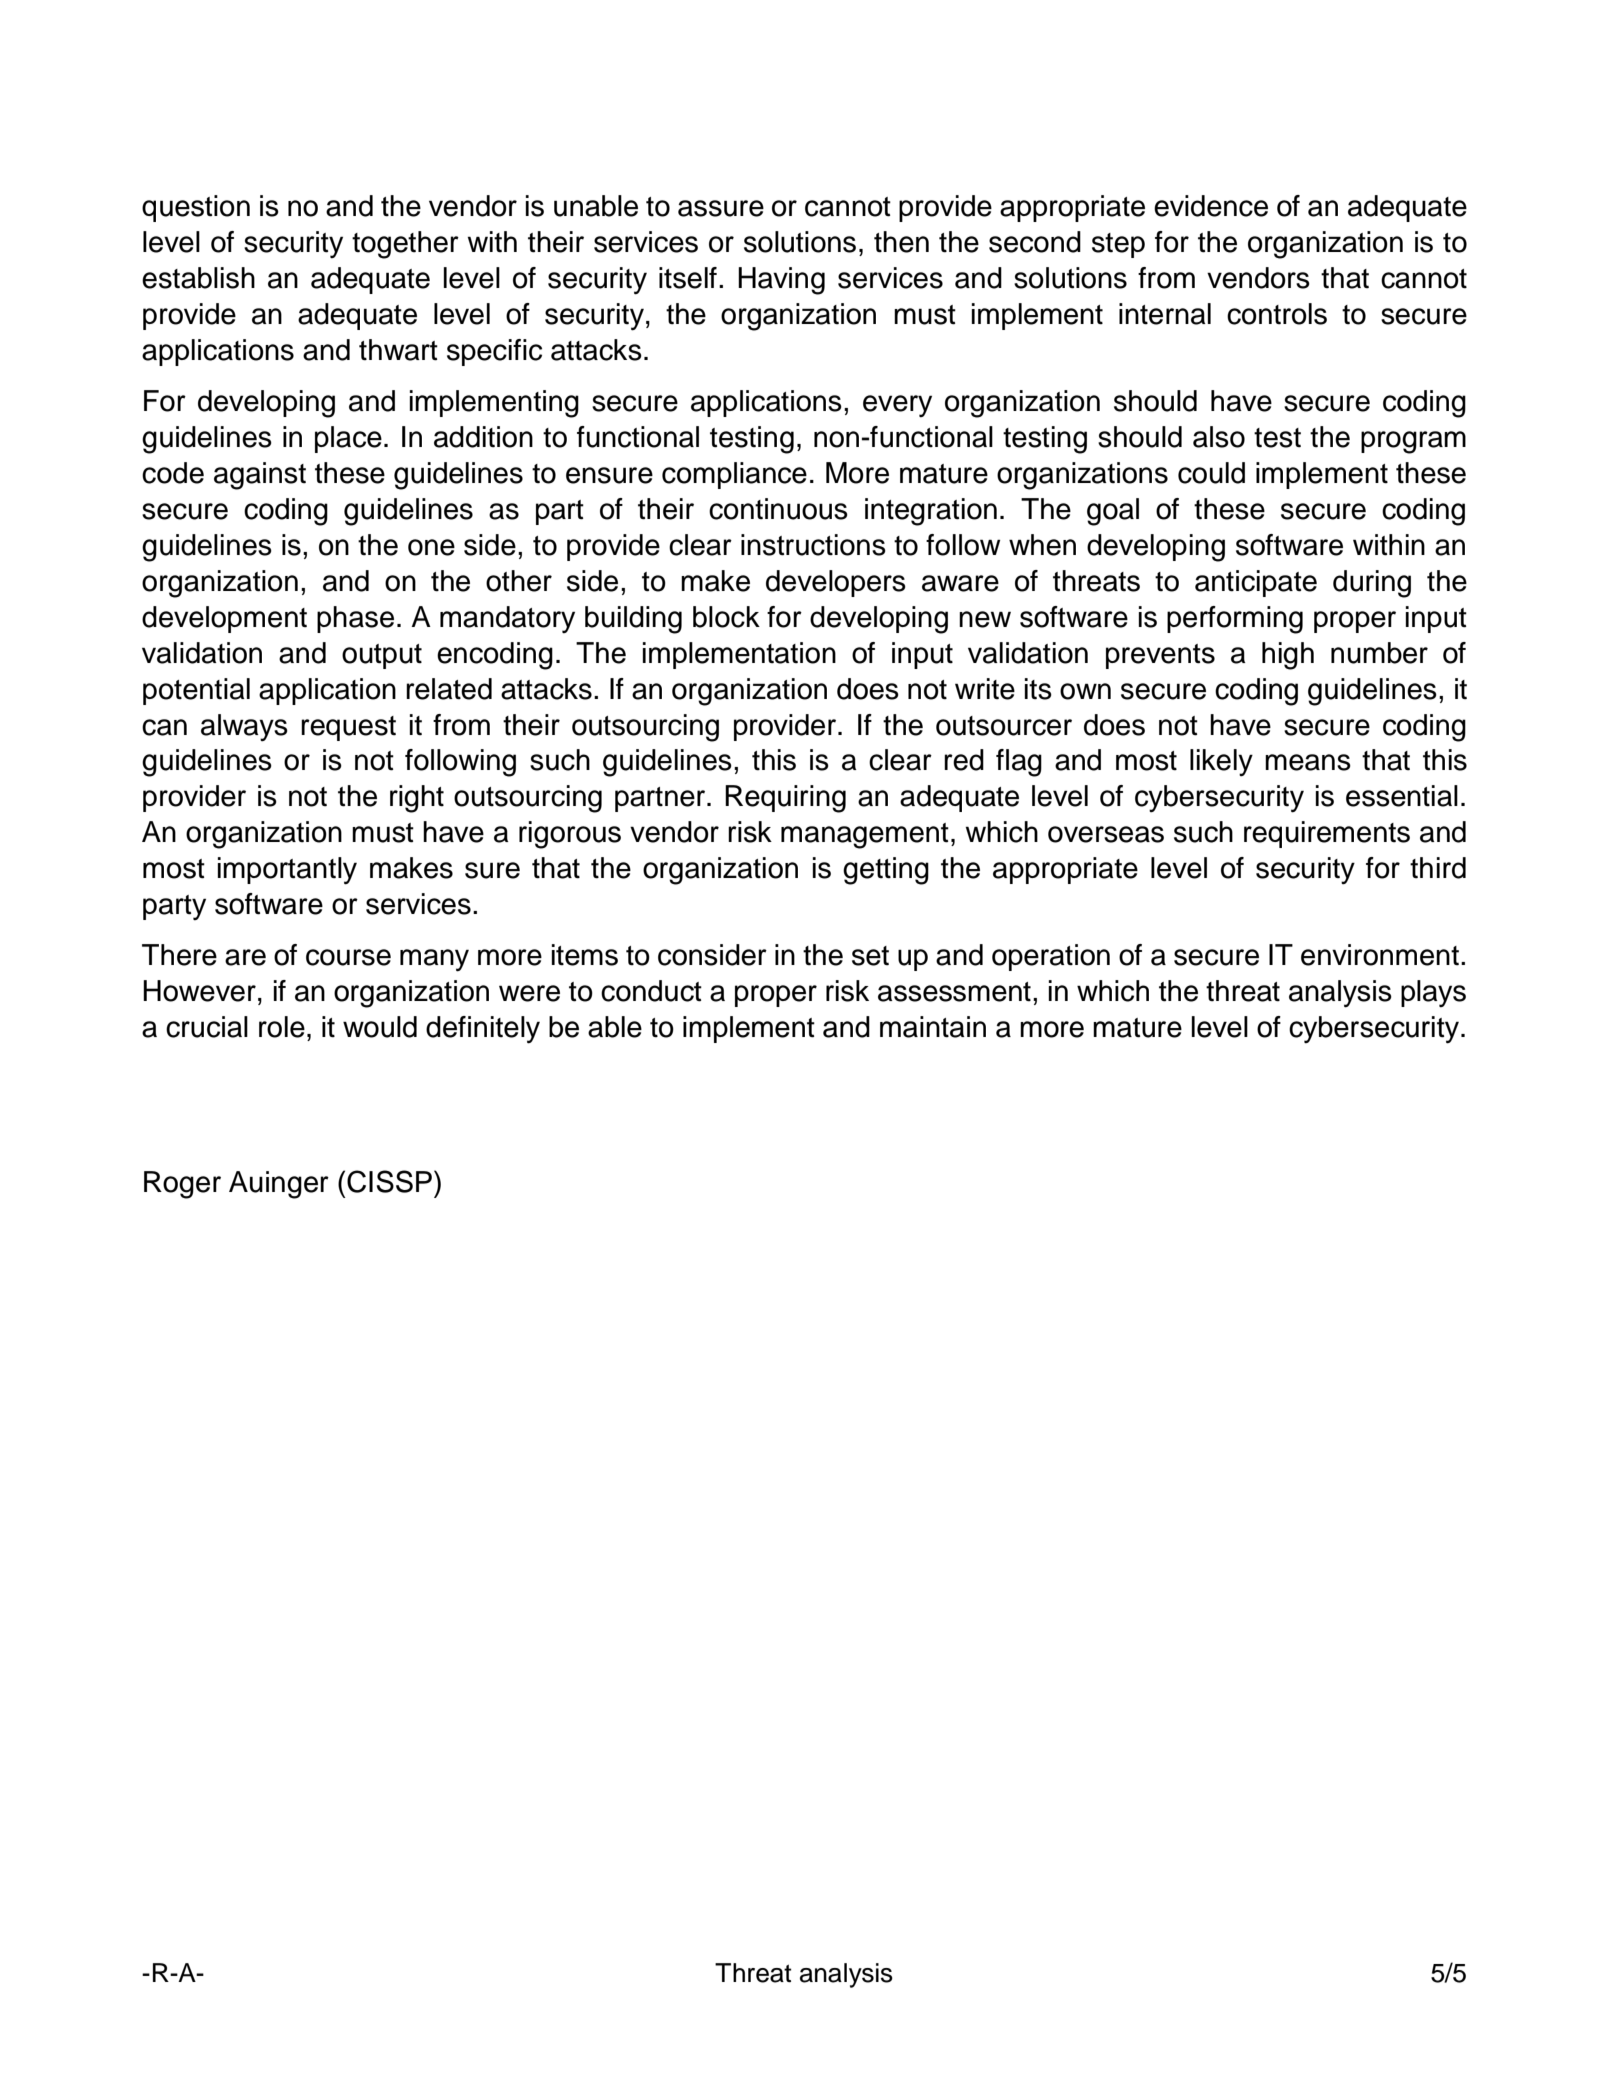 The width and height of the page is (1609, 2082). I want to click on write, so click(985, 689).
